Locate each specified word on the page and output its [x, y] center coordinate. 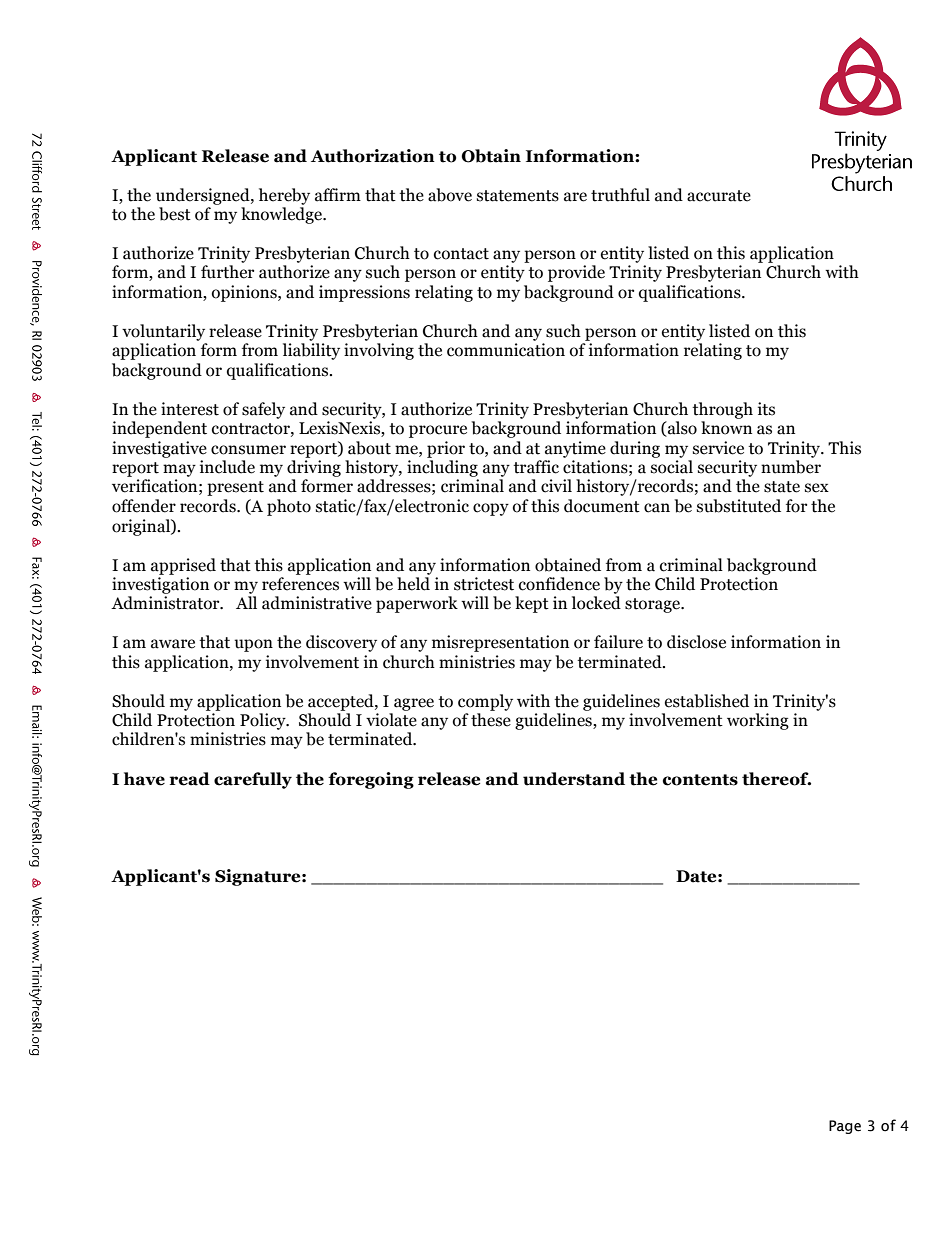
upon [253, 645]
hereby [284, 196]
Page [845, 1127]
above [450, 195]
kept [532, 604]
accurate [719, 196]
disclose [696, 642]
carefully [253, 780]
